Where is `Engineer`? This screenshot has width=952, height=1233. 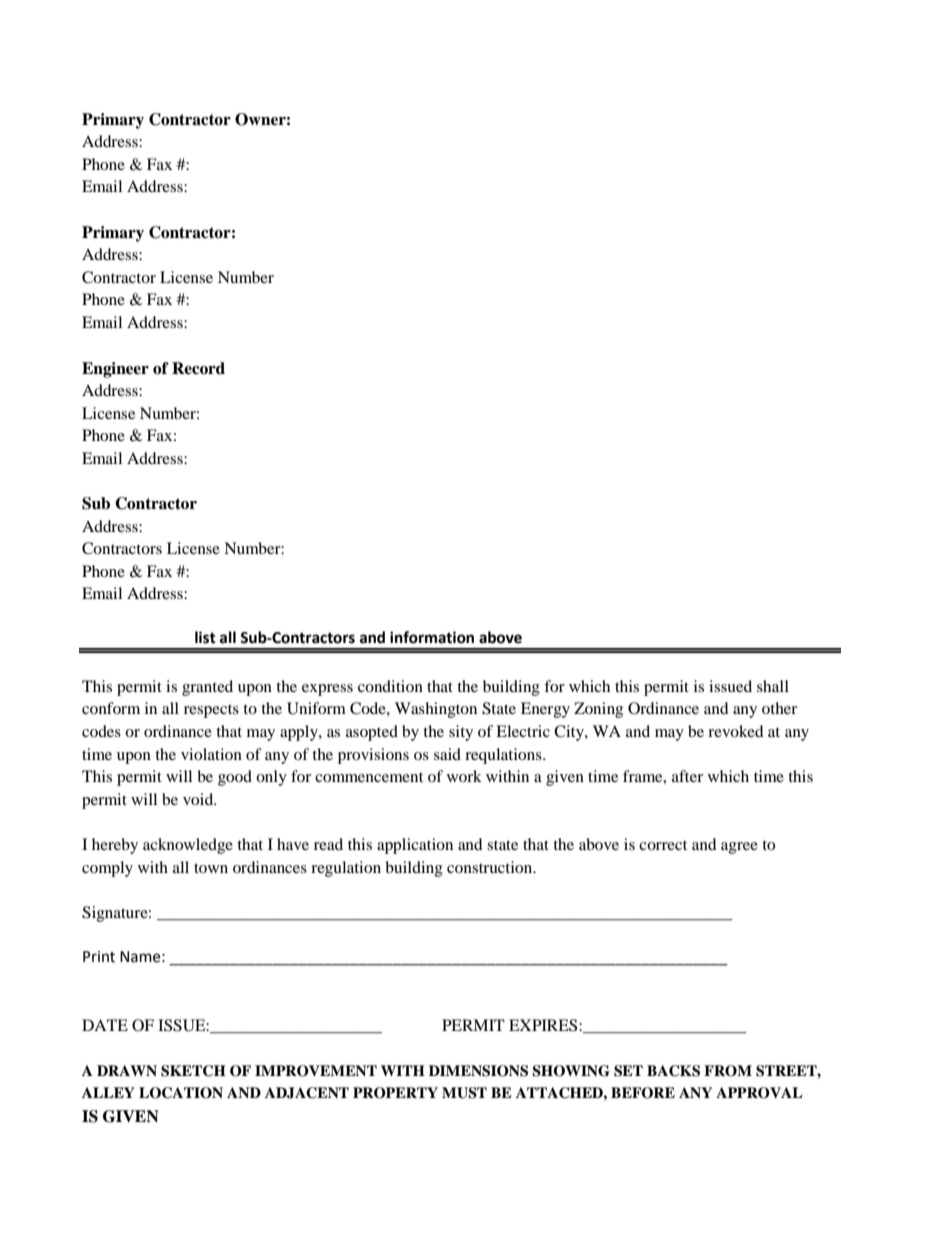 Engineer is located at coordinates (115, 370).
